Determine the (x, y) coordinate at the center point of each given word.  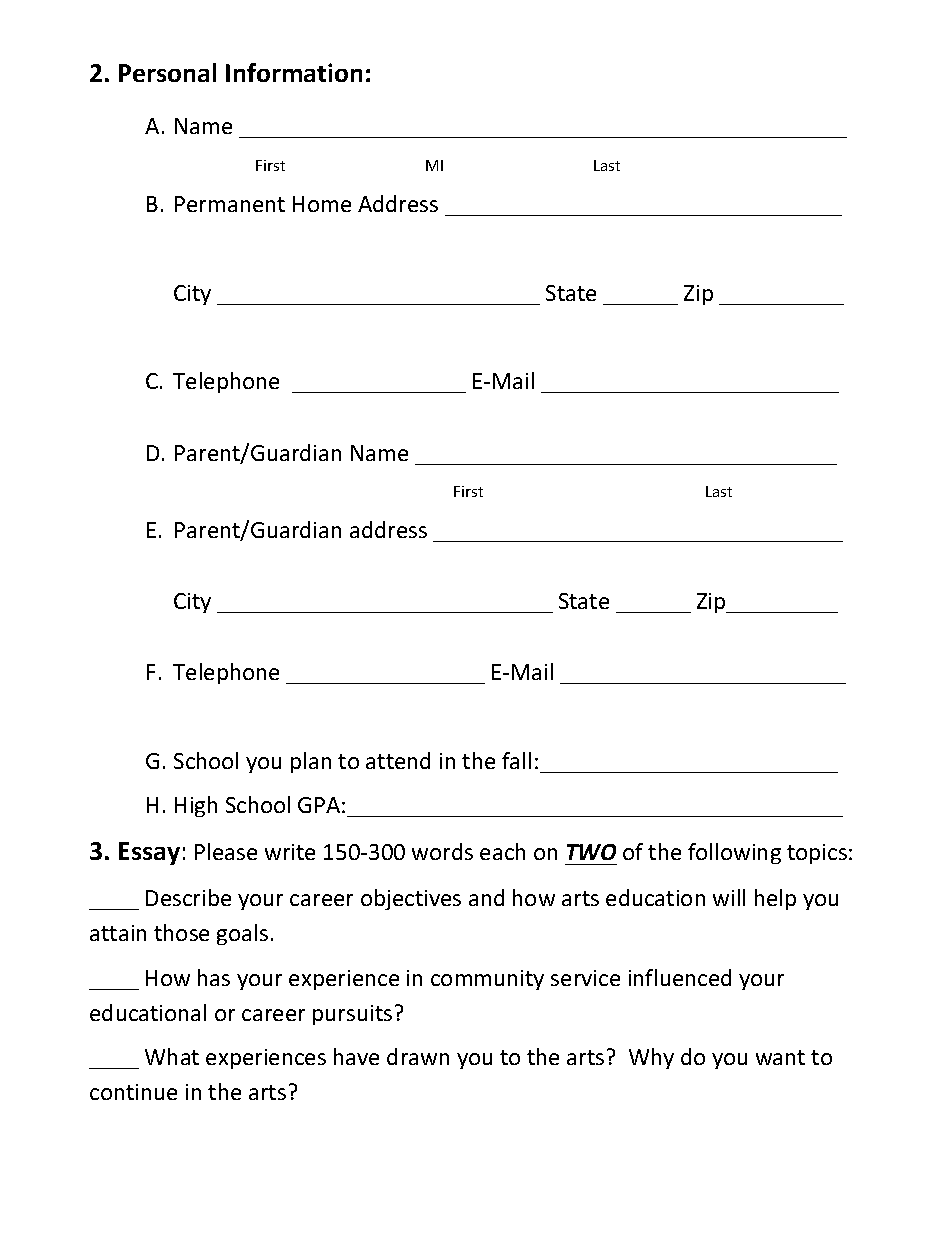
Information (294, 72)
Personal (167, 72)
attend (398, 760)
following (734, 853)
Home (322, 204)
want (780, 1057)
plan (311, 762)
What (172, 1056)
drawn (418, 1056)
